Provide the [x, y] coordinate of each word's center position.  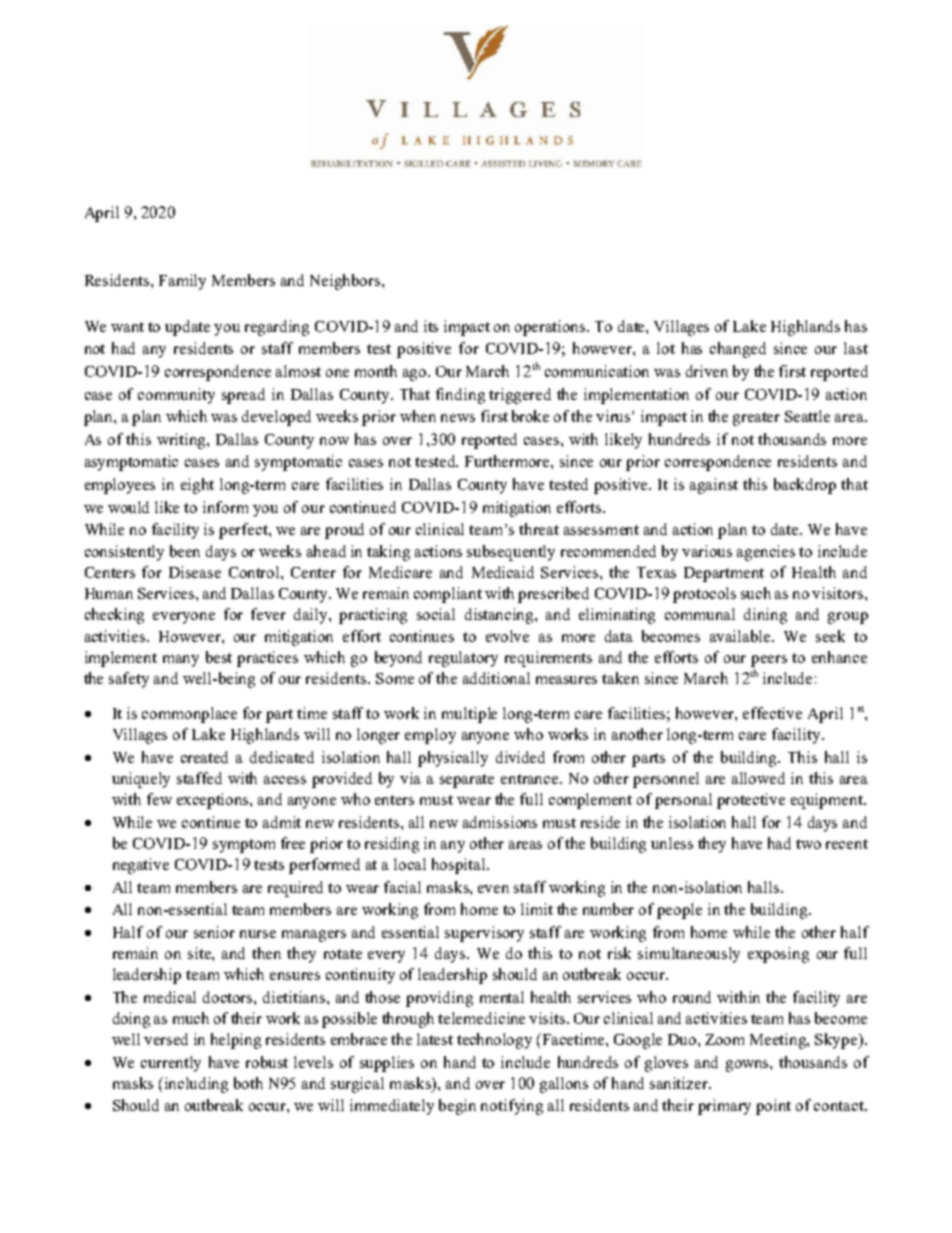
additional [496, 678]
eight [197, 486]
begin [457, 1107]
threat [539, 529]
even [493, 889]
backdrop [805, 486]
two [808, 844]
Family [182, 282]
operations [551, 328]
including [196, 1085]
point [773, 1107]
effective [772, 713]
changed [738, 350]
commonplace [189, 715]
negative [141, 866]
